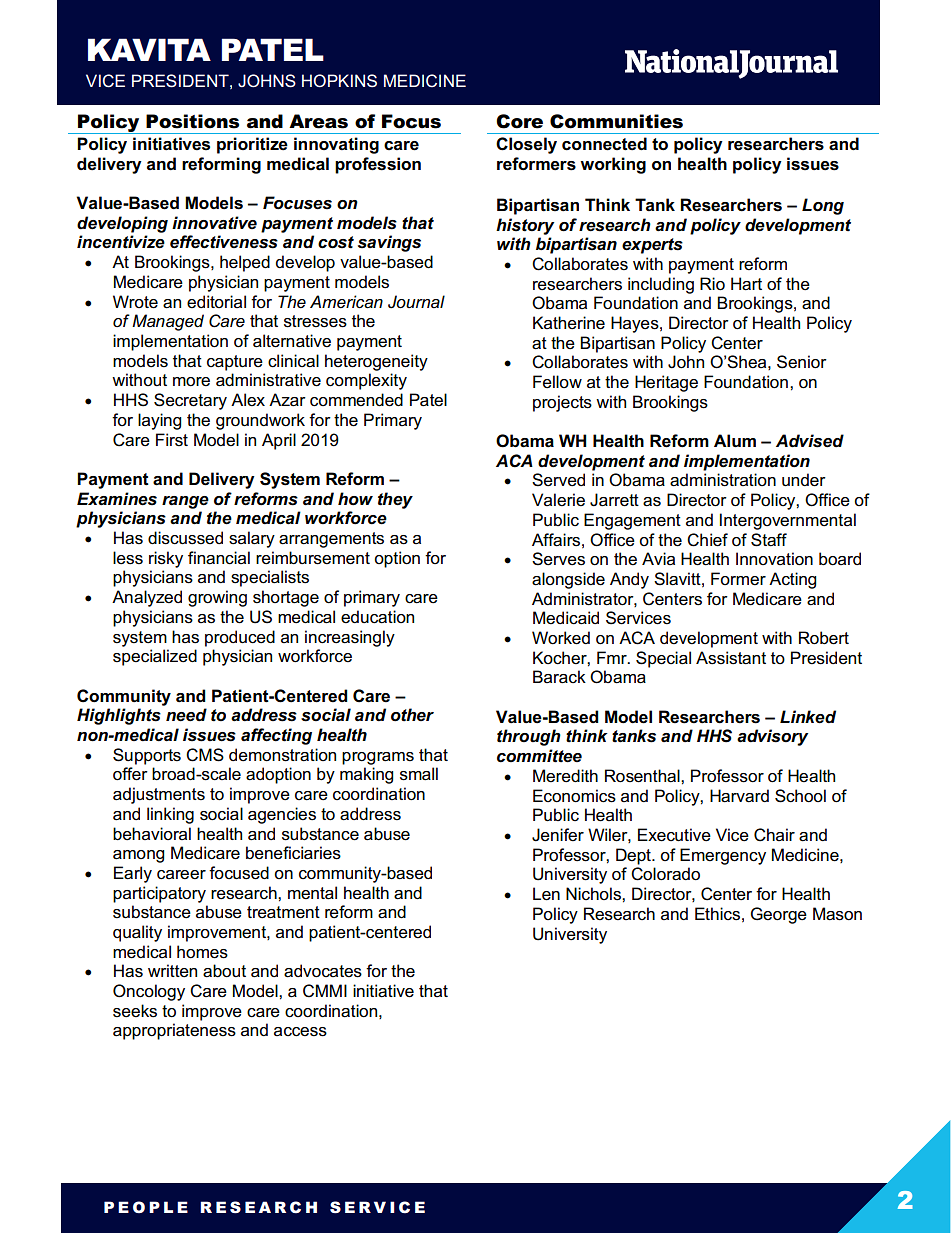  What do you see at coordinates (519, 121) in the document?
I see `Core` at bounding box center [519, 121].
